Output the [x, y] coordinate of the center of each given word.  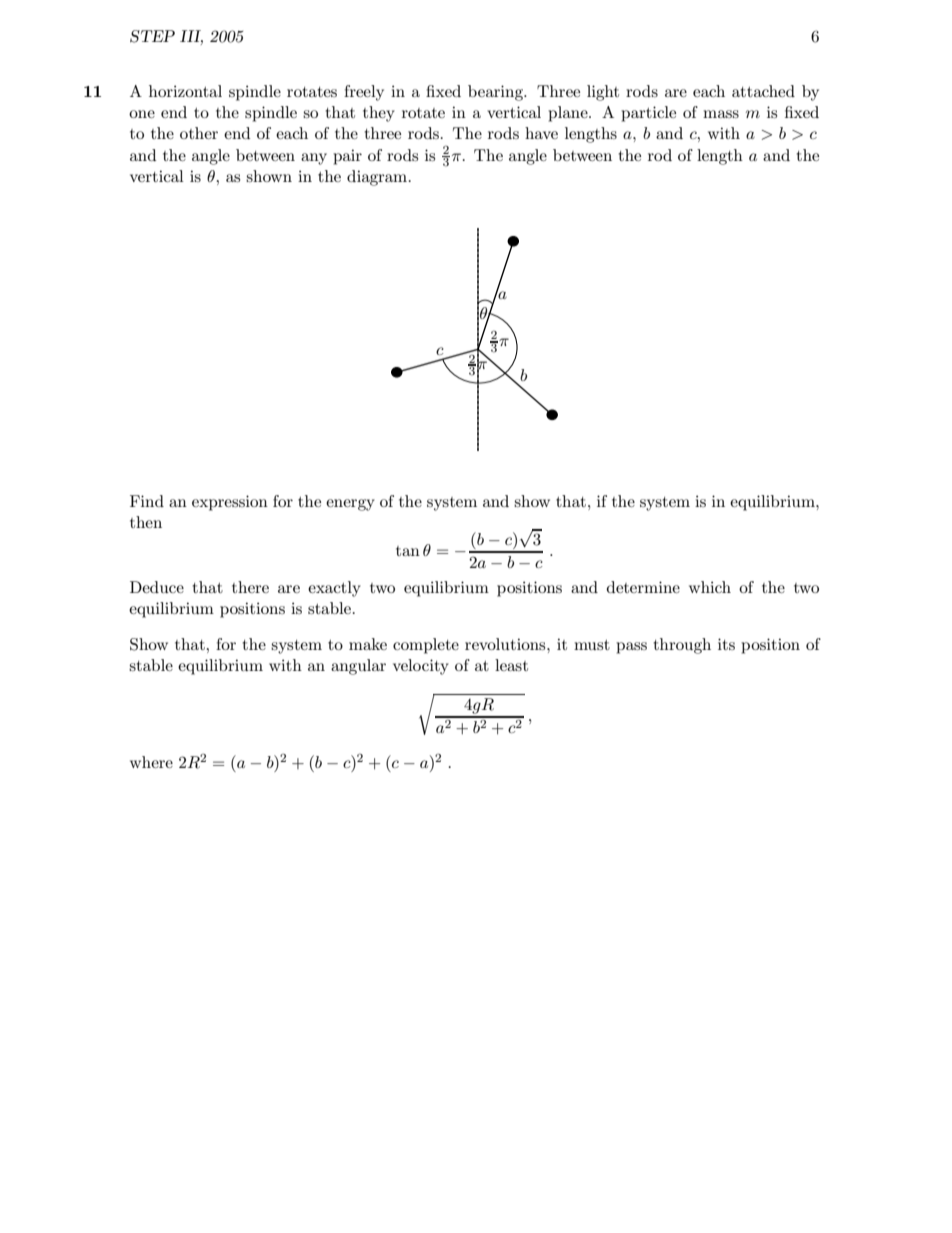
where [151, 762]
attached [763, 91]
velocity [421, 667]
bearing [496, 93]
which [710, 587]
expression [230, 503]
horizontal [185, 91]
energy [350, 505]
